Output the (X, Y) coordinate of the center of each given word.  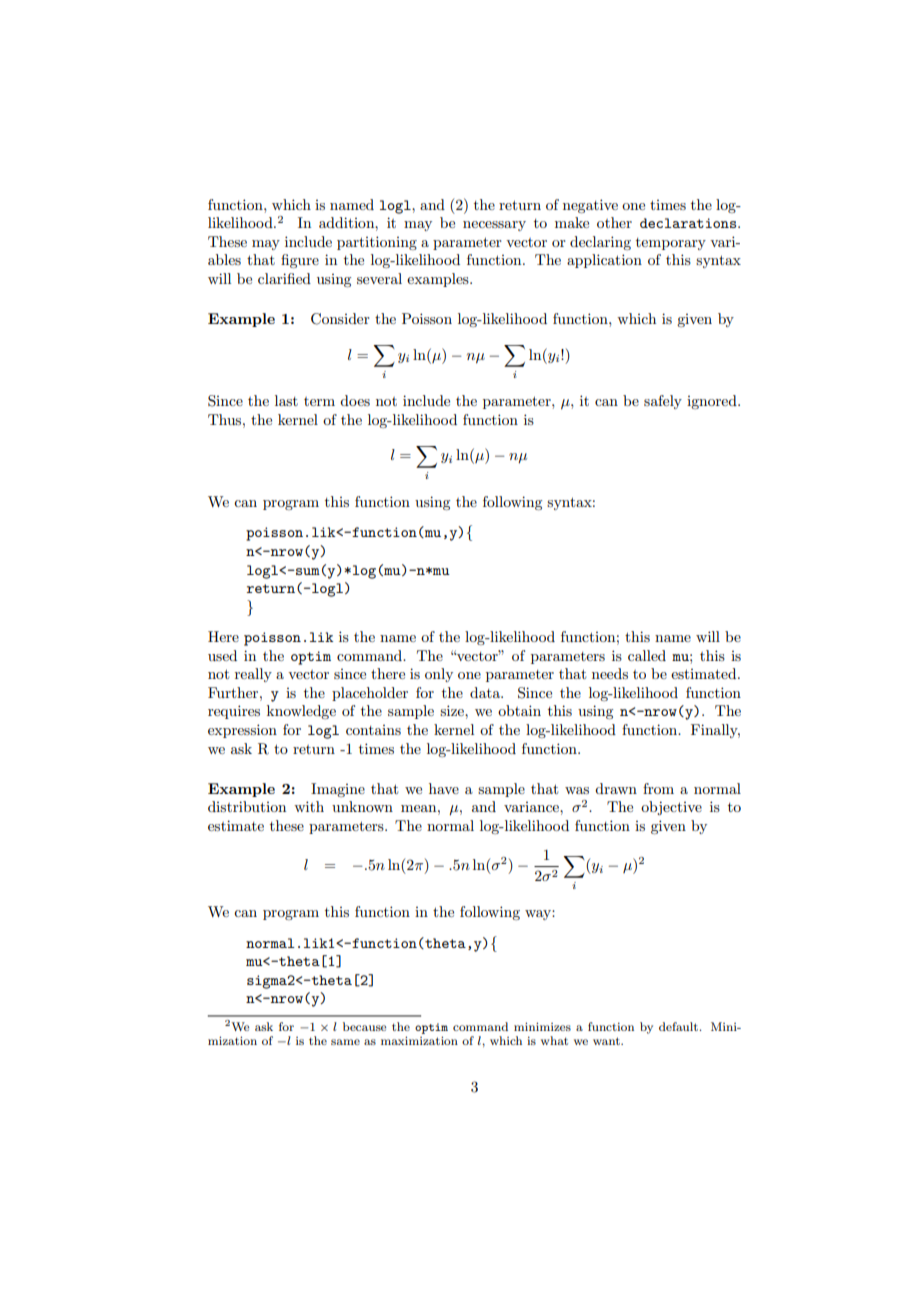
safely (663, 402)
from (658, 788)
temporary (671, 244)
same (345, 1042)
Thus (226, 419)
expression (242, 731)
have (444, 788)
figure (300, 261)
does (355, 400)
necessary (494, 226)
